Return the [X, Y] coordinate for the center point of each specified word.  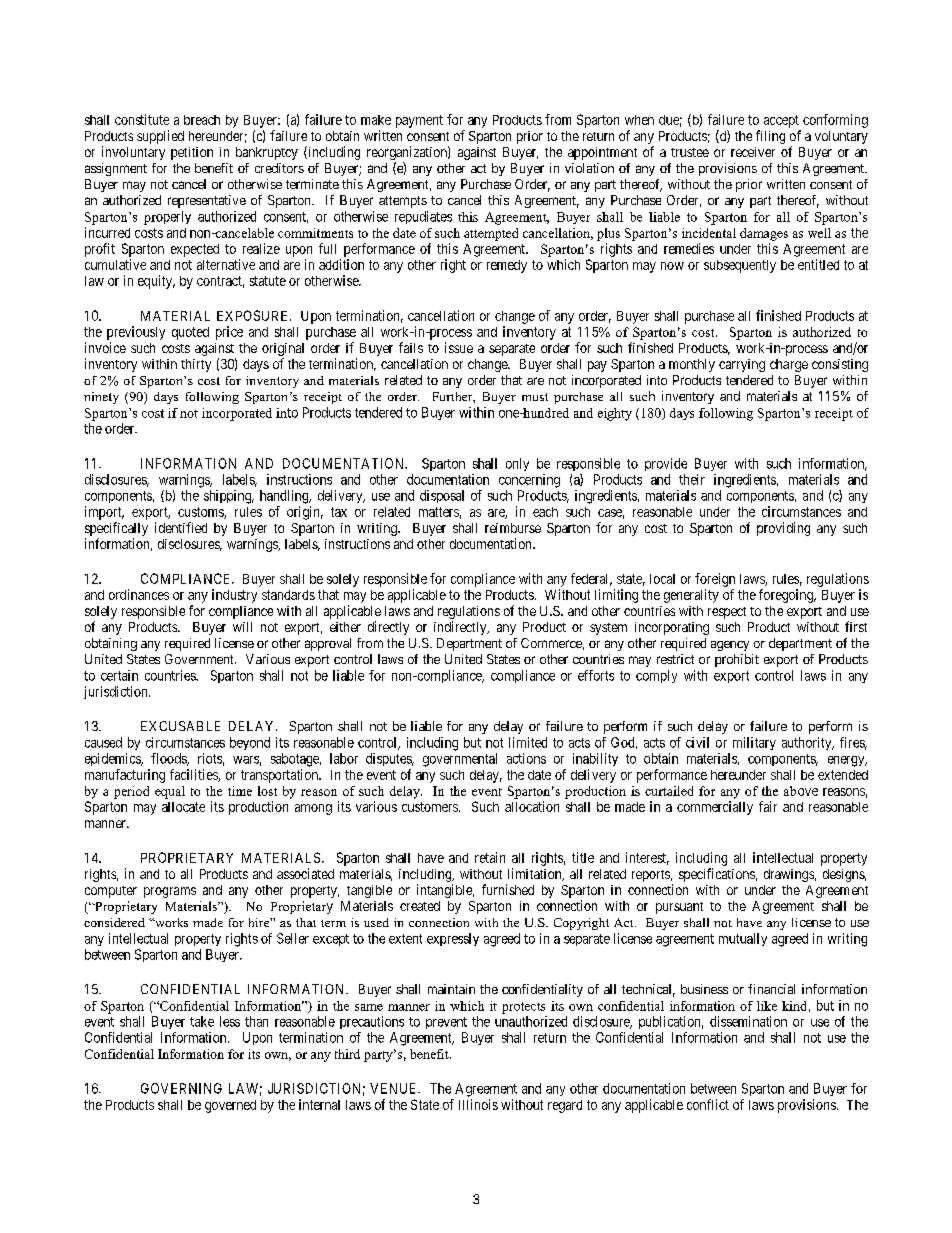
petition [192, 153]
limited [528, 742]
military [754, 743]
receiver [753, 152]
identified [181, 527]
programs [170, 892]
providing [783, 529]
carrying [742, 365]
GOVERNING [181, 1088]
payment [419, 121]
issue [459, 347]
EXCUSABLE [180, 726]
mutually [743, 939]
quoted [190, 333]
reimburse [513, 528]
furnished [508, 889]
